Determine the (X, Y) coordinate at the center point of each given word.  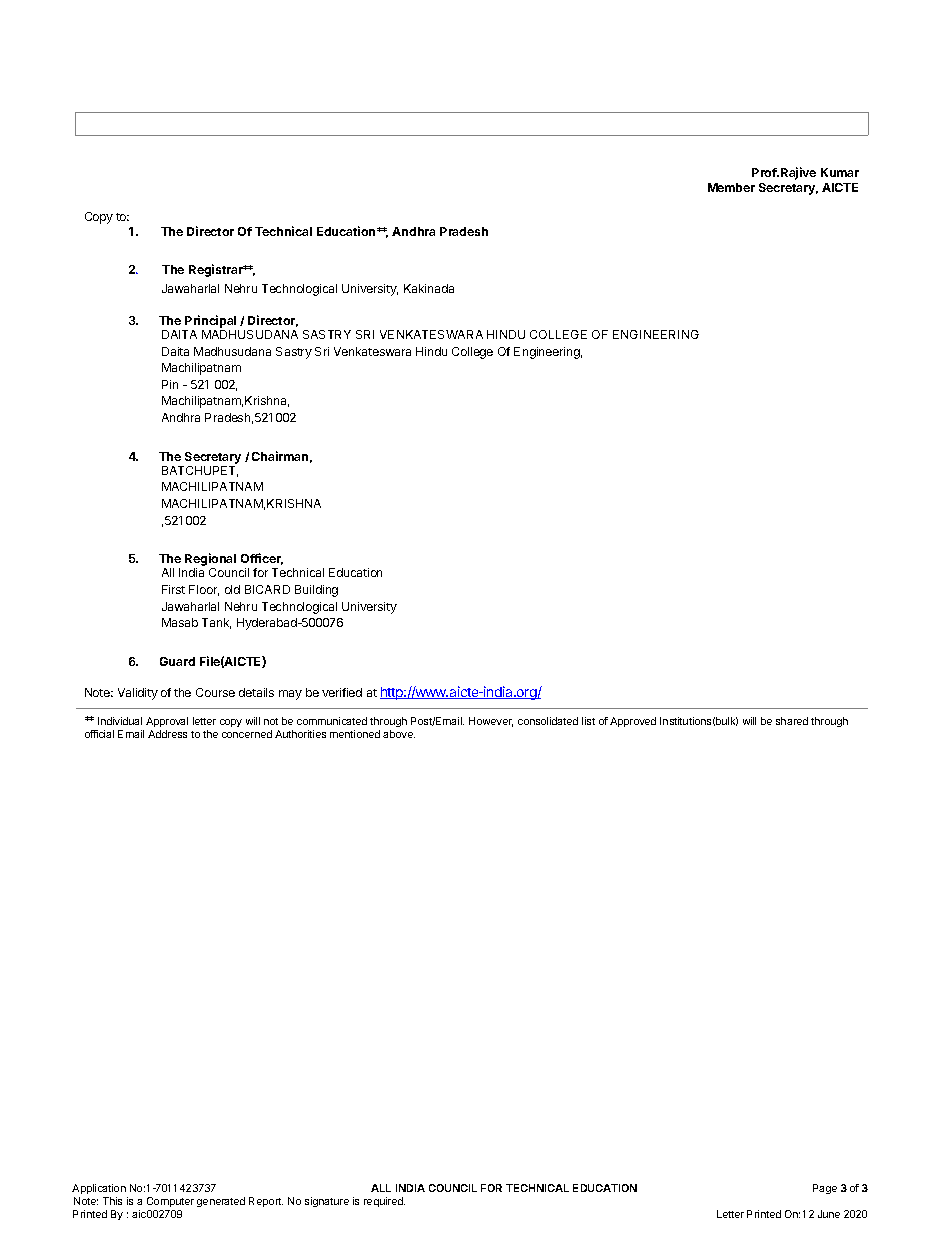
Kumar (840, 172)
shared (792, 721)
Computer (170, 1202)
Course (215, 692)
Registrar (217, 270)
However (491, 722)
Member (731, 187)
